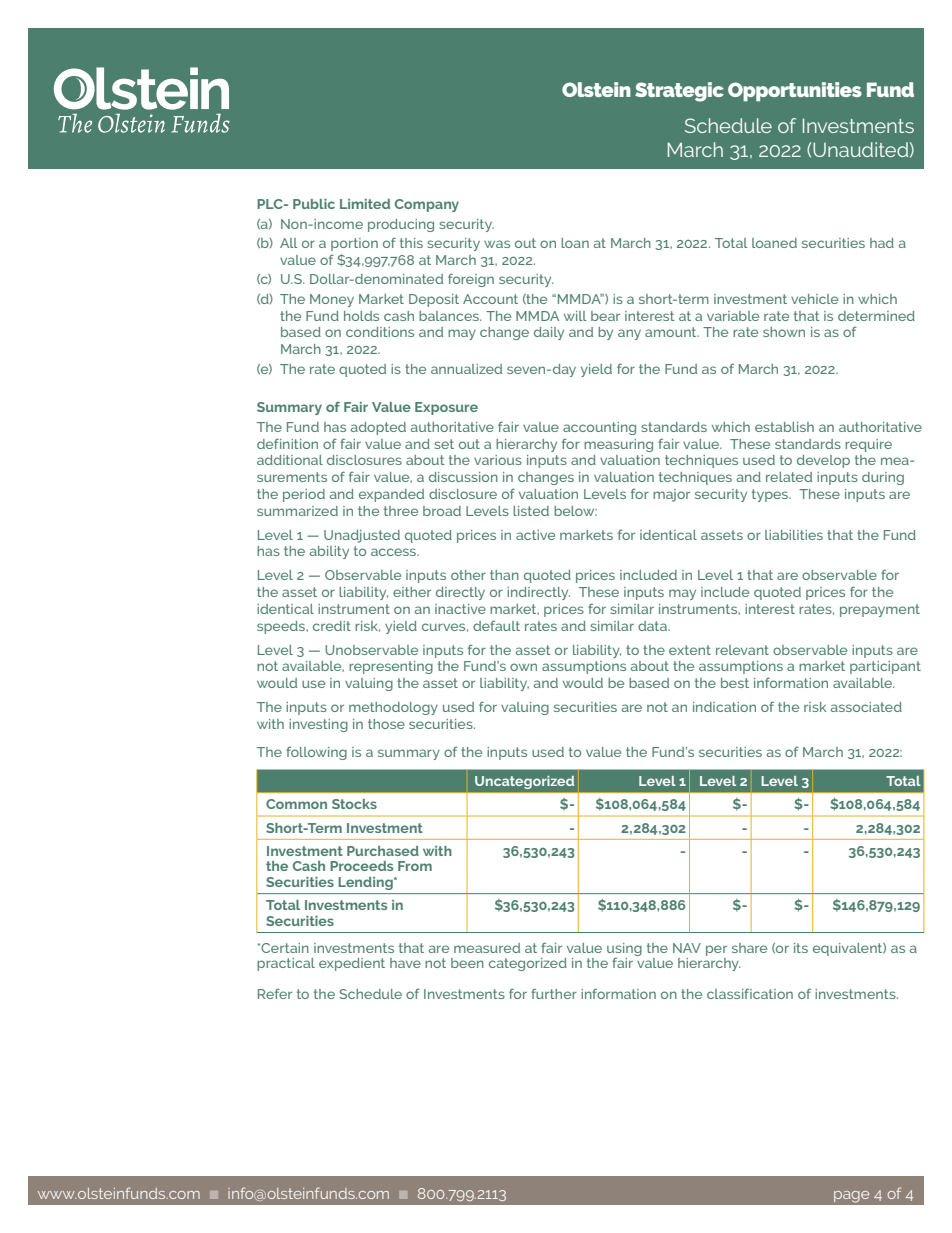  Describe the element at coordinates (575, 316) in the screenshot. I see `will` at that location.
